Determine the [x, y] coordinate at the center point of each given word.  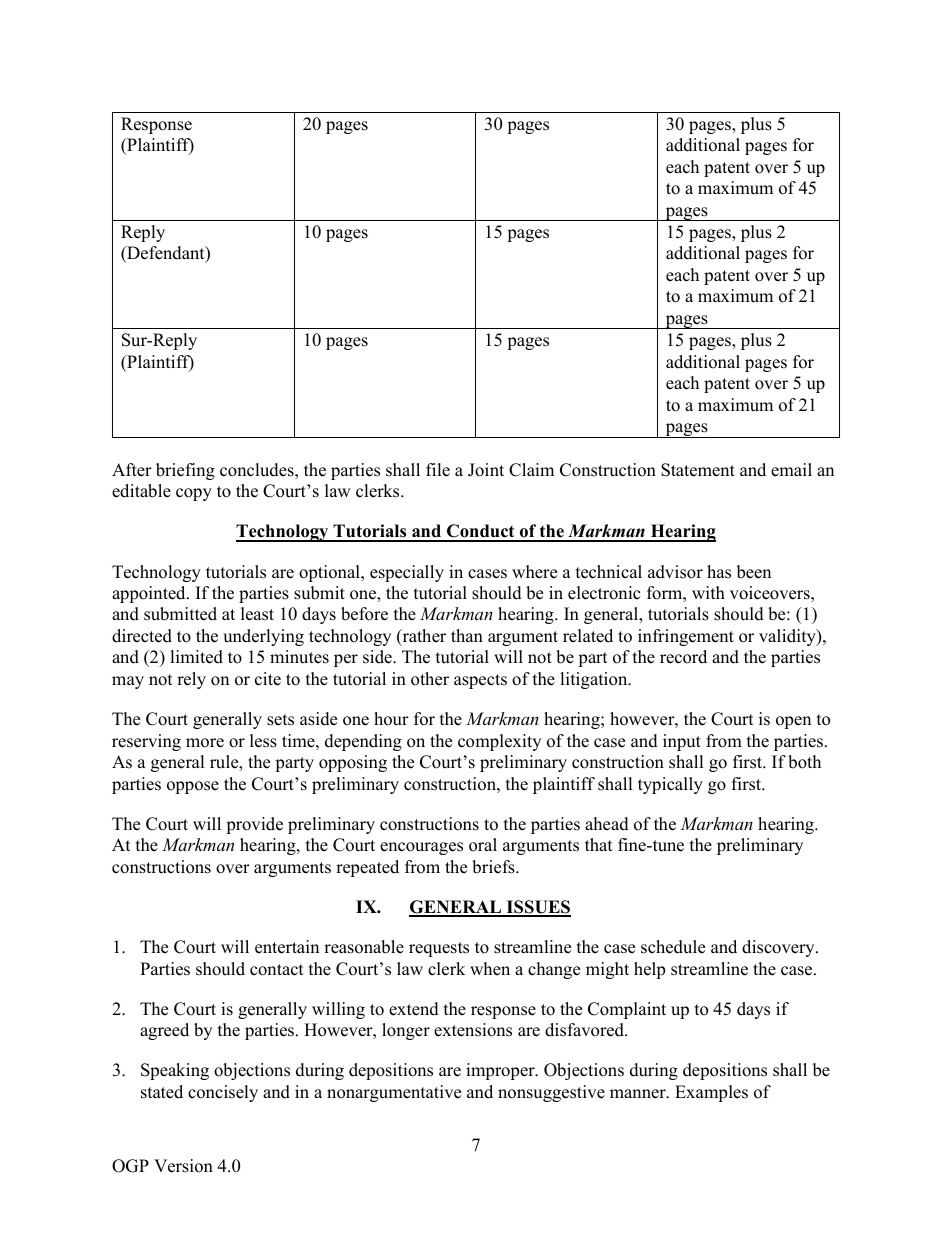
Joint [486, 470]
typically [670, 785]
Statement [698, 470]
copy [194, 494]
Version [183, 1166]
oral [483, 845]
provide [254, 825]
